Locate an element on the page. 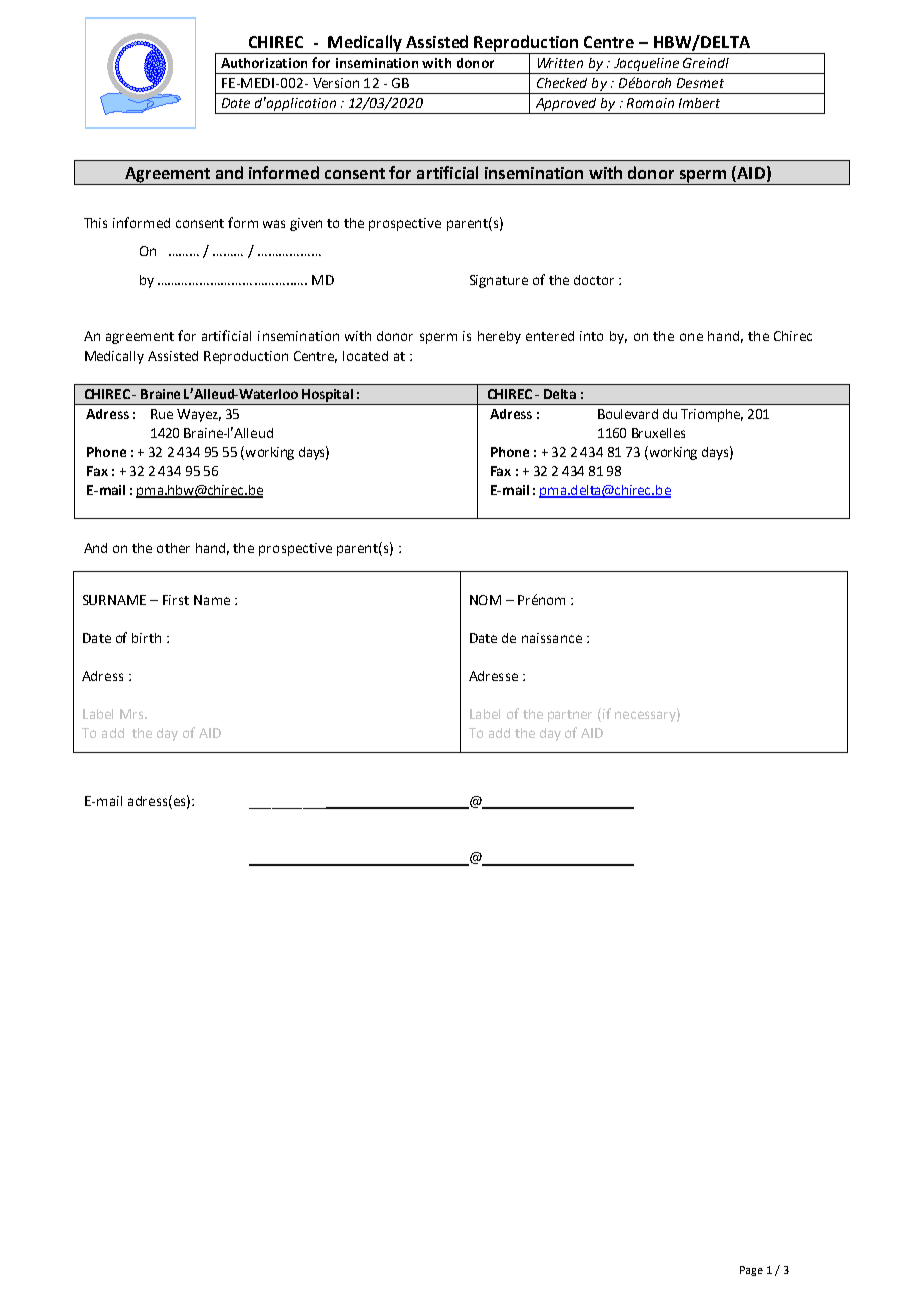 This image has width=924, height=1308. Checked is located at coordinates (562, 83).
